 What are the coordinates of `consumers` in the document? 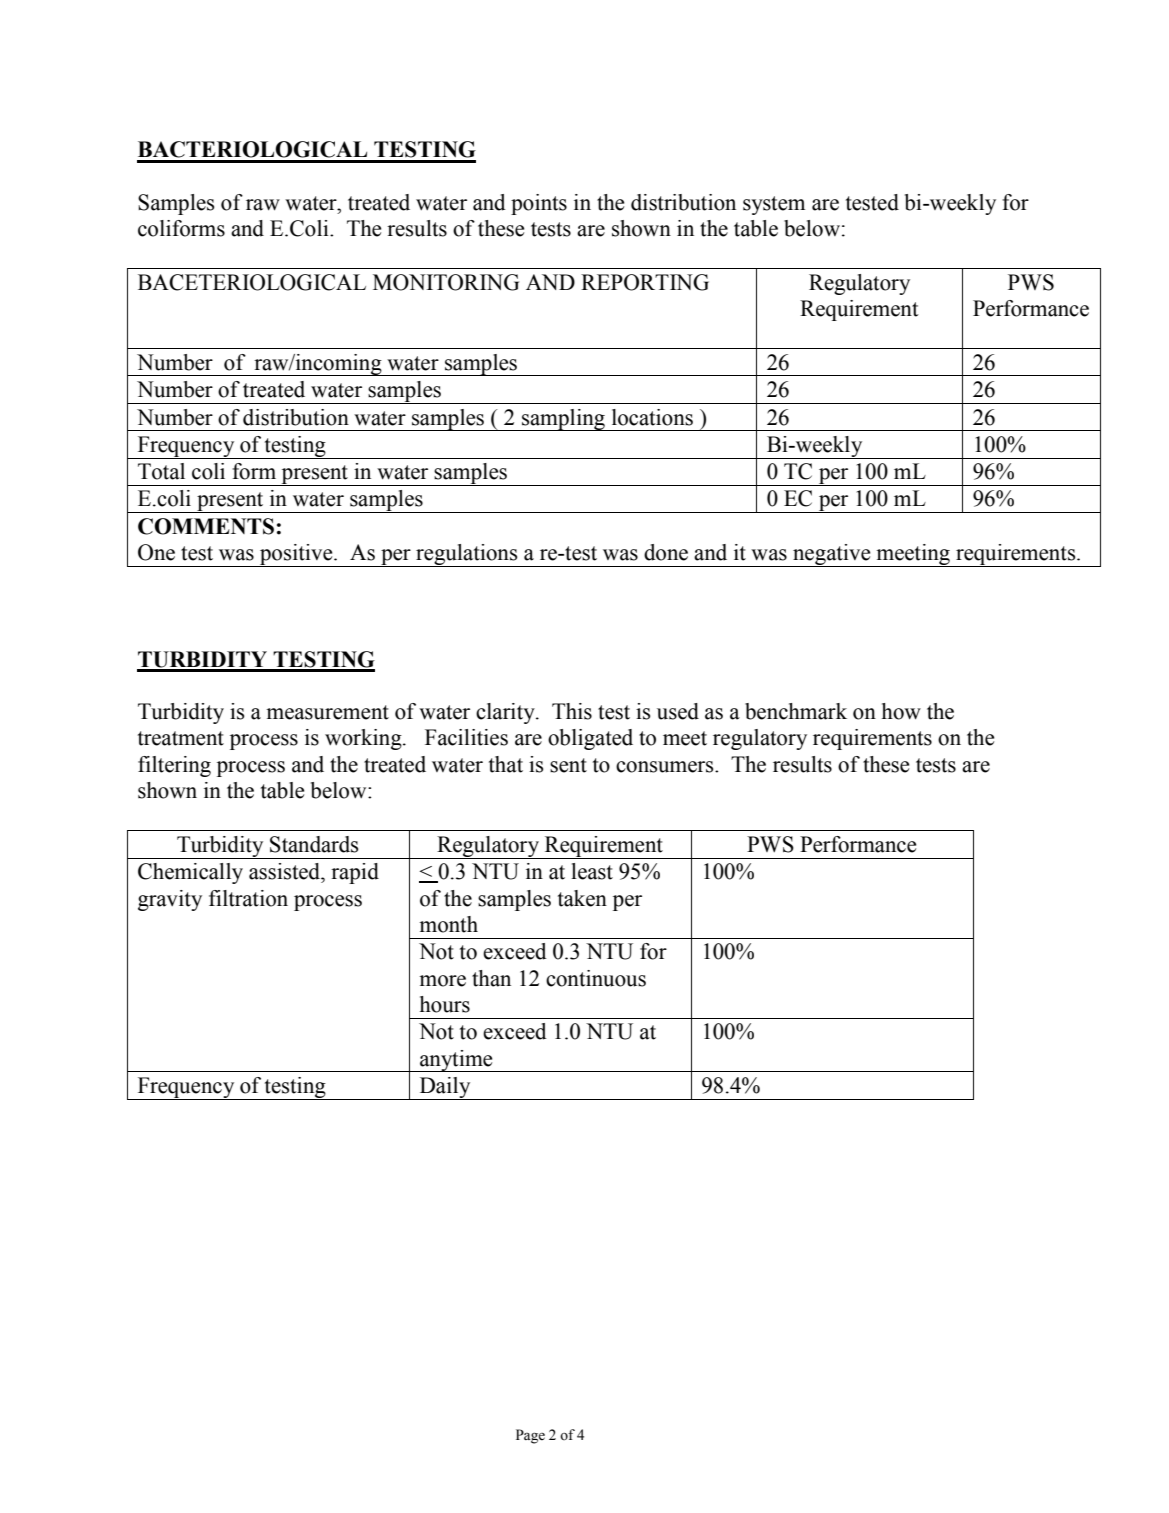 It's located at (666, 767).
